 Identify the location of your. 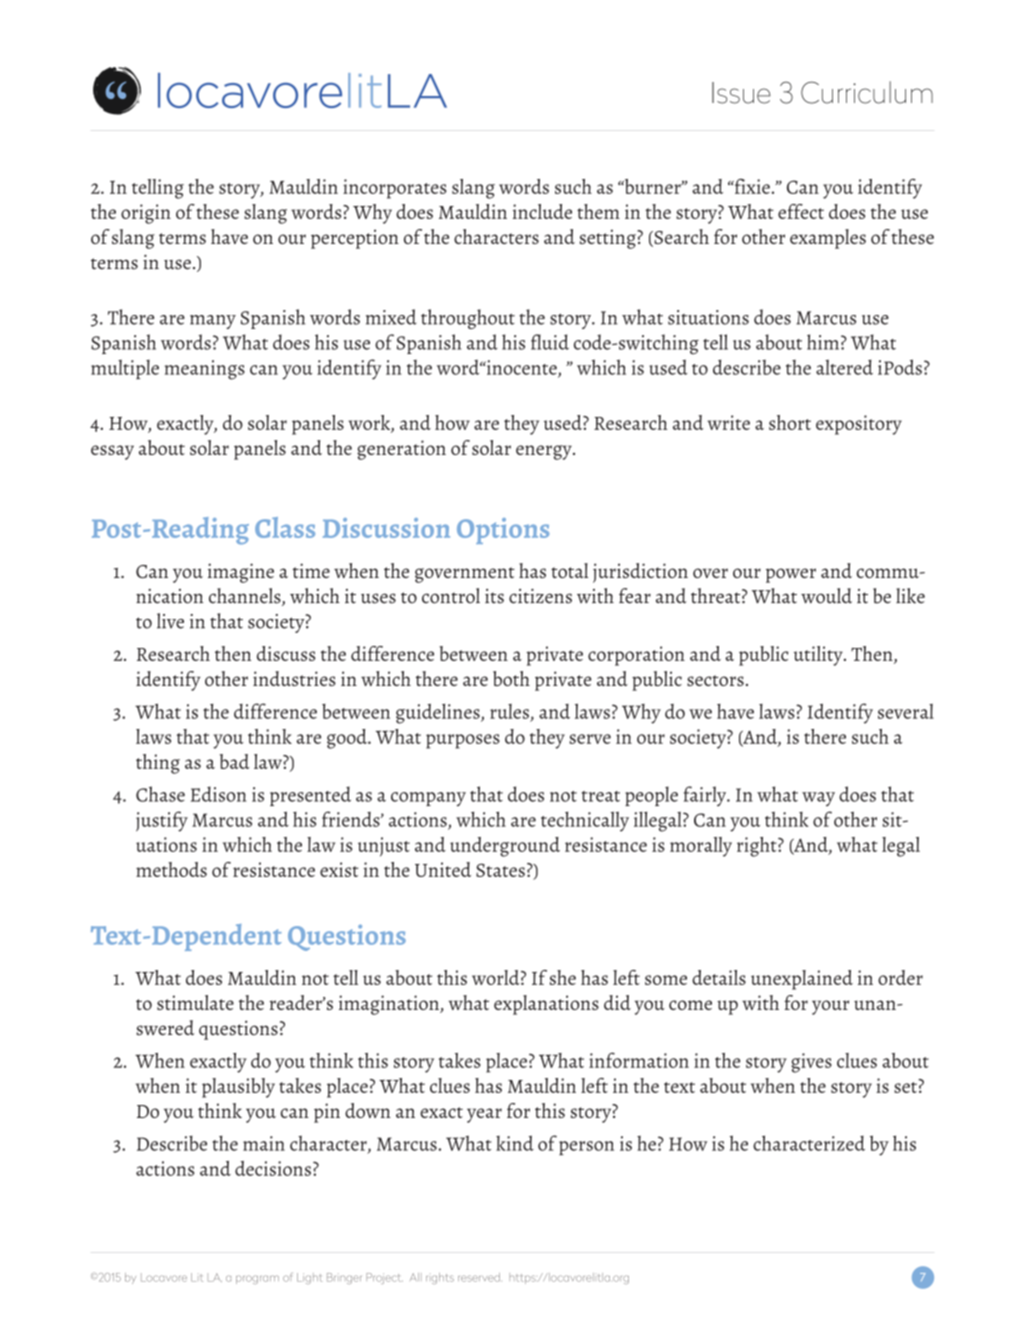
(830, 1007).
